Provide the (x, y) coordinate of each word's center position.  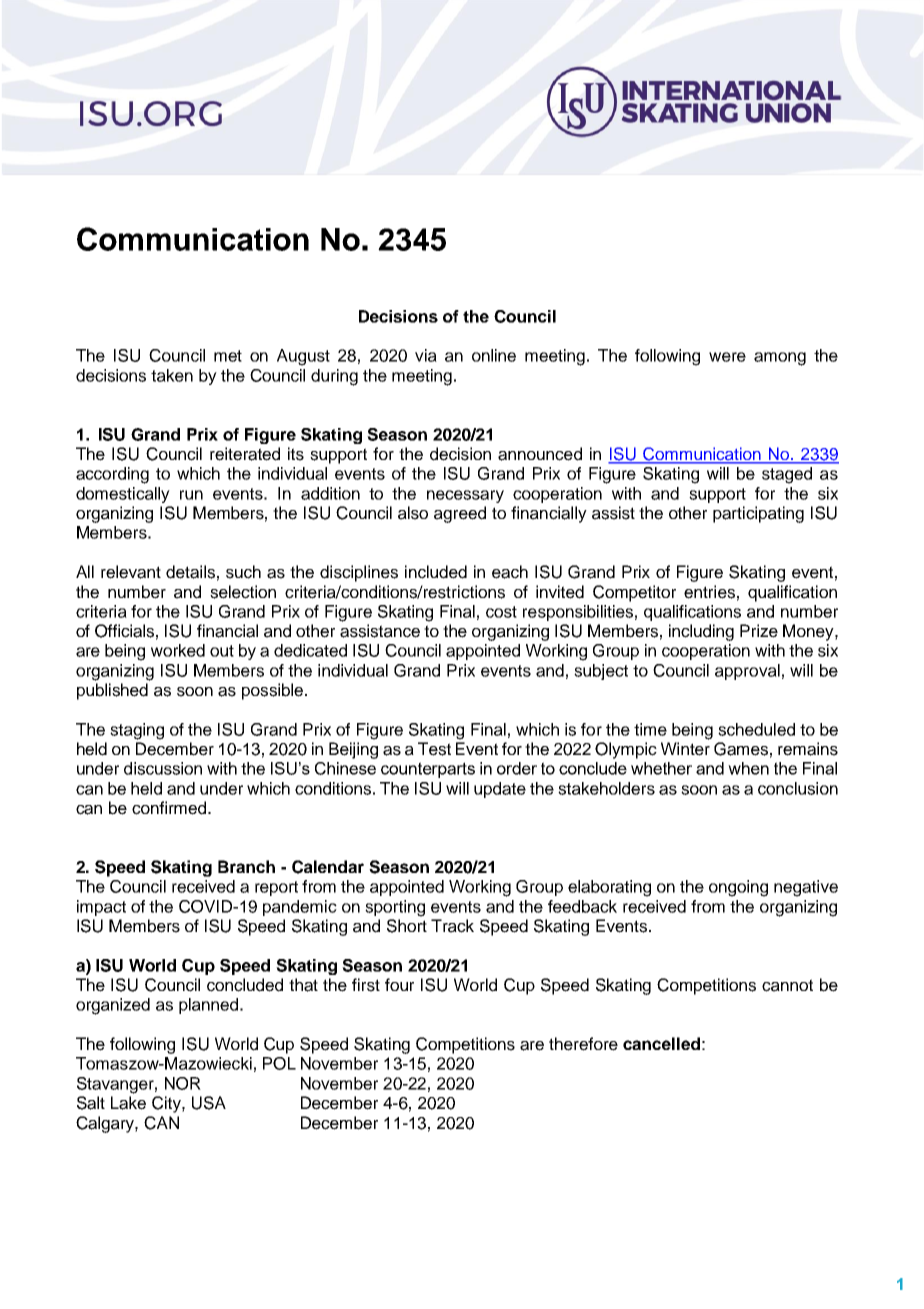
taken (172, 375)
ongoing (738, 888)
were (727, 357)
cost (501, 612)
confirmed (170, 808)
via (426, 355)
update (500, 790)
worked (178, 650)
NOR (183, 1083)
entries (709, 592)
